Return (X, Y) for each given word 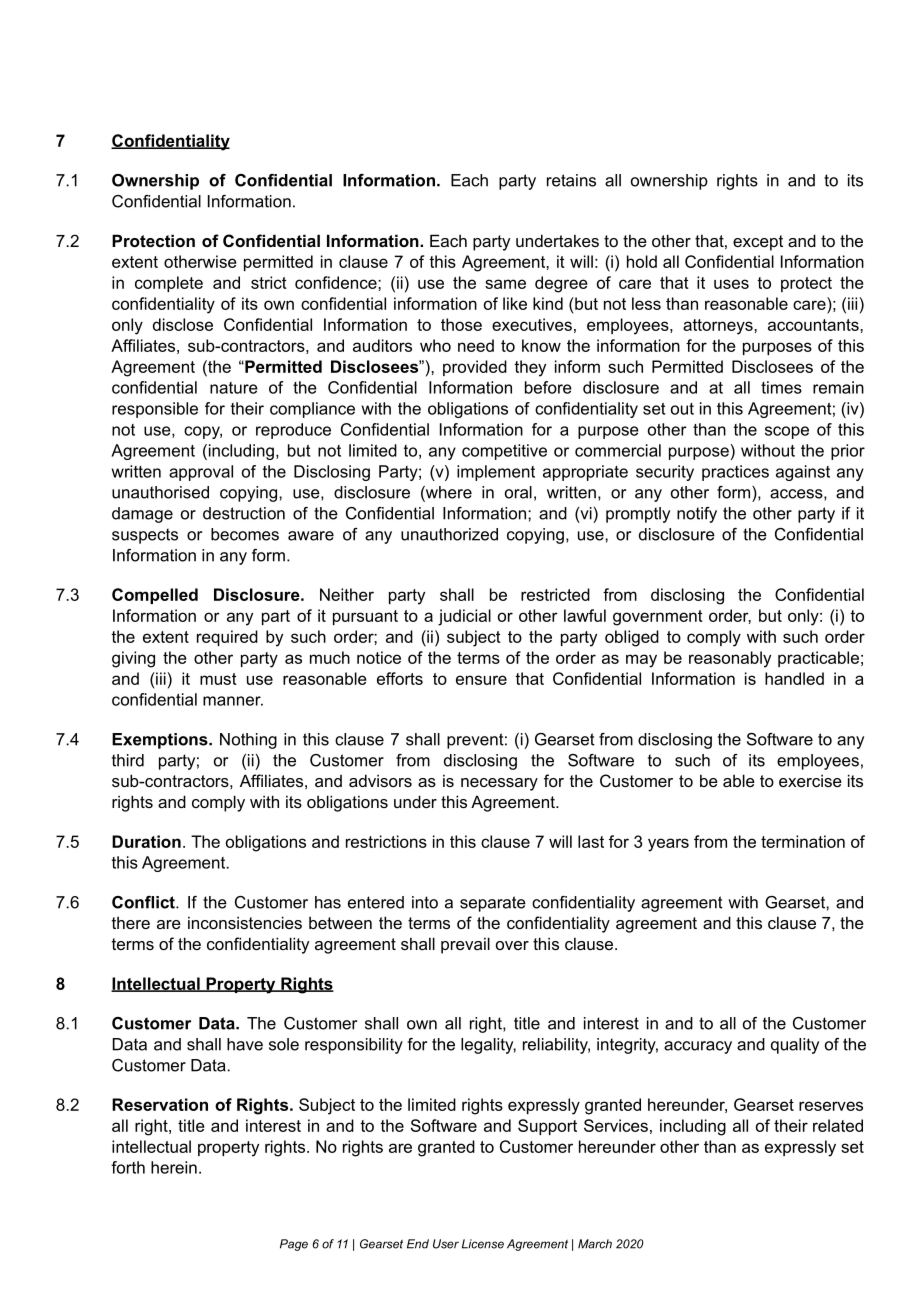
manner (233, 701)
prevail (465, 945)
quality (795, 1046)
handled (794, 678)
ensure (481, 680)
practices (735, 473)
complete (169, 284)
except (758, 243)
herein (174, 1167)
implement (496, 473)
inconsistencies (245, 922)
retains (571, 180)
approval (201, 473)
